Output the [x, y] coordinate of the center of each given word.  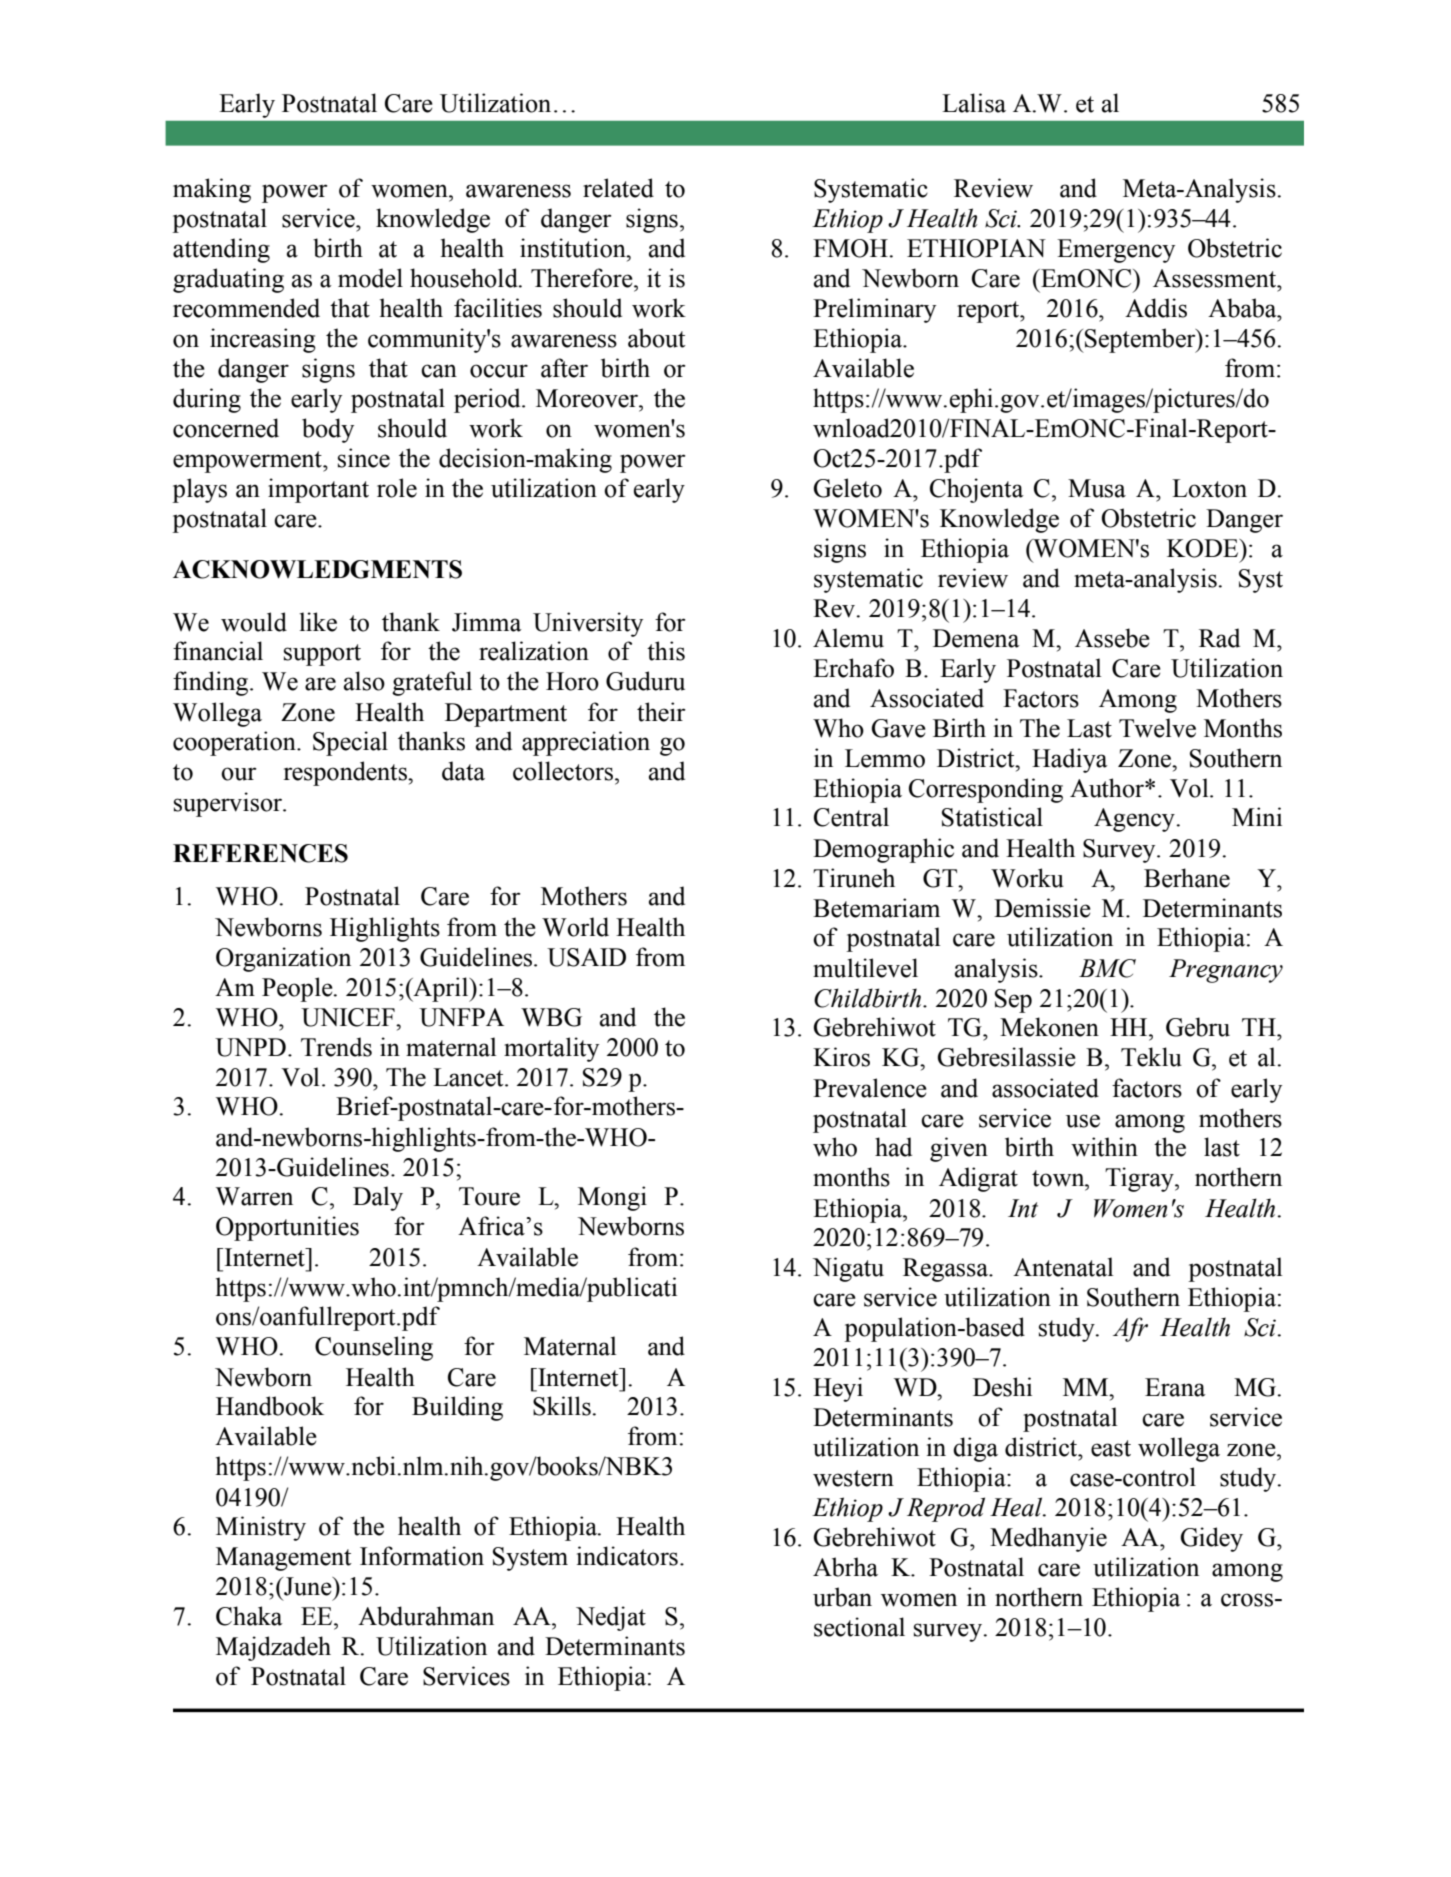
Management [284, 1559]
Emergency [1116, 251]
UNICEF [349, 1017]
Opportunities [287, 1228]
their [661, 712]
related [618, 188]
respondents [346, 773]
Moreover [588, 398]
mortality [551, 1049]
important [318, 490]
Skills [563, 1406]
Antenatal [1063, 1267]
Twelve [1157, 728]
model [370, 278]
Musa [1097, 488]
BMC [1107, 968]
